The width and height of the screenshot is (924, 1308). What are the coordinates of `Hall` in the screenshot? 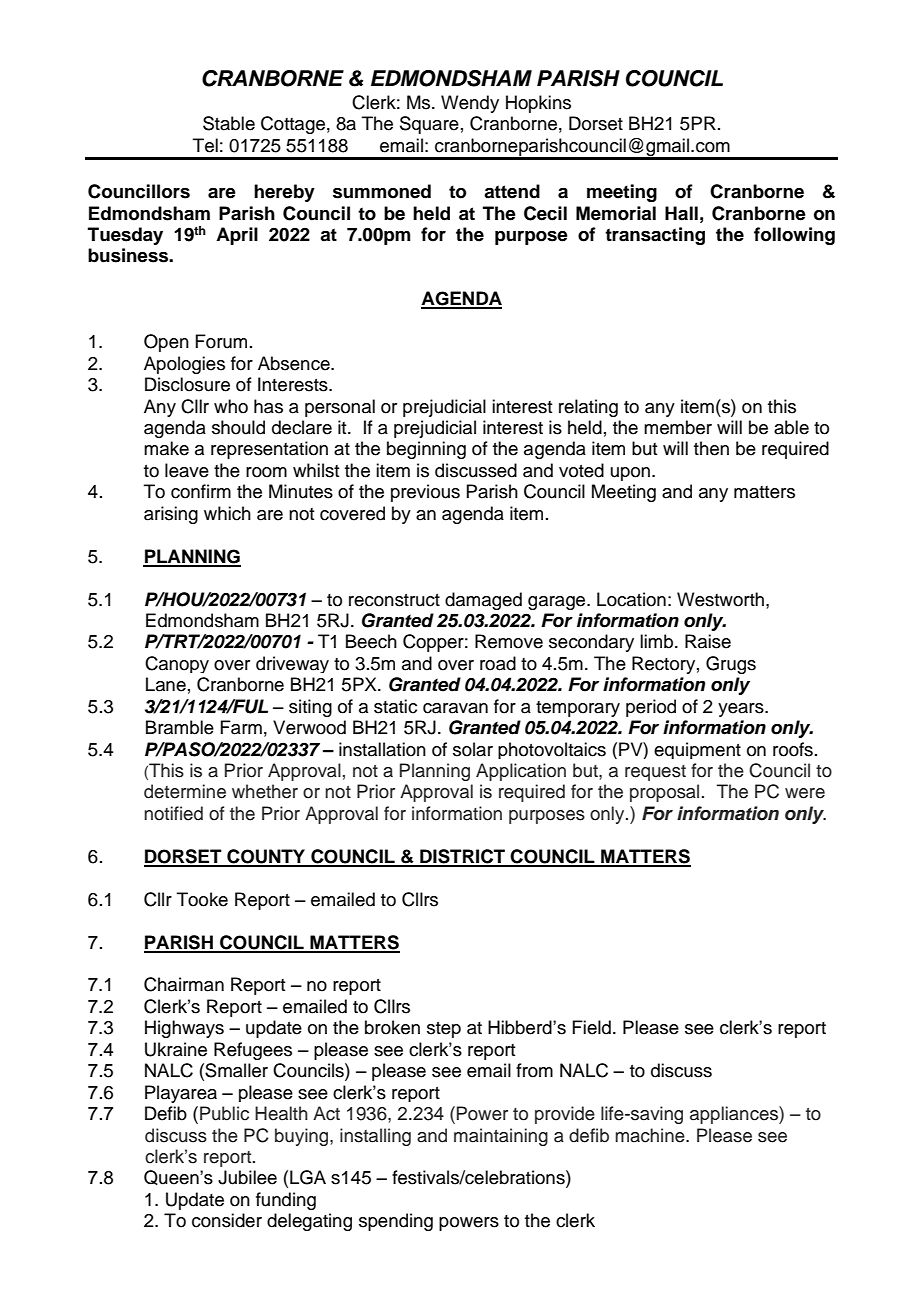 It's located at (681, 213).
